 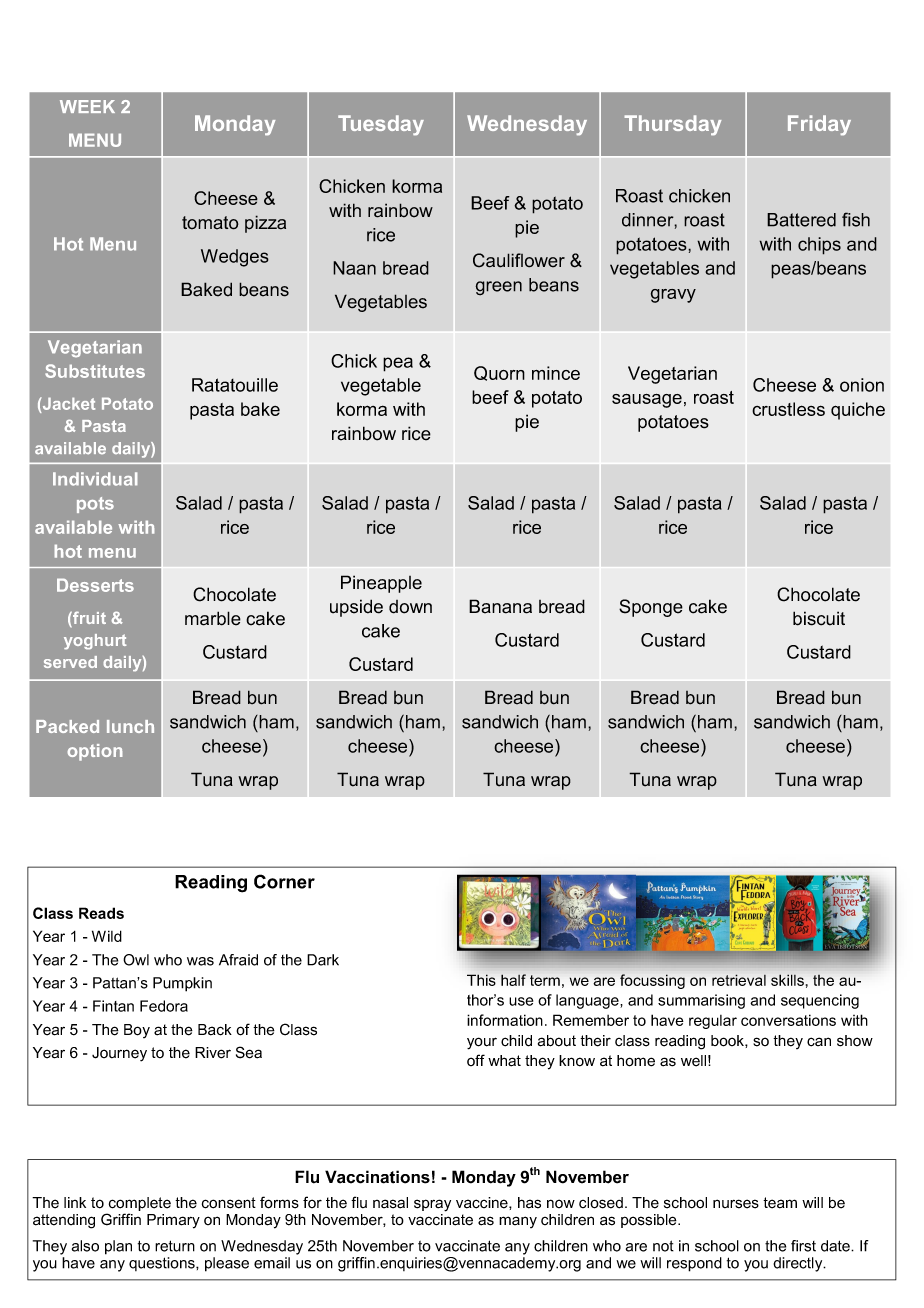 I want to click on mince, so click(x=556, y=373).
